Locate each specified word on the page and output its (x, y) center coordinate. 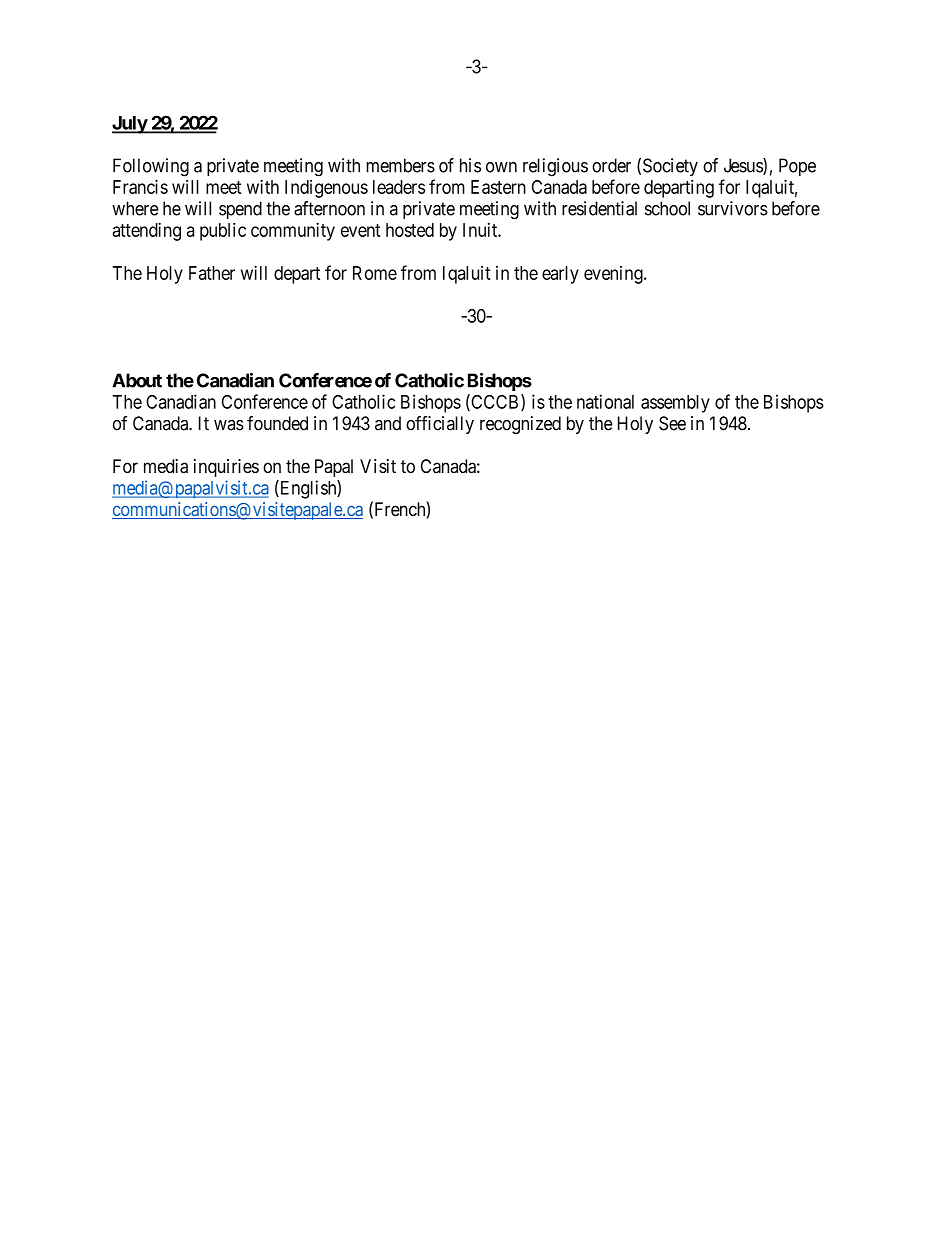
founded (277, 423)
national (605, 401)
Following (151, 167)
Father (212, 273)
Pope (797, 167)
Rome (375, 273)
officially (440, 425)
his (470, 165)
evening (614, 275)
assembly (675, 404)
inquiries (226, 468)
